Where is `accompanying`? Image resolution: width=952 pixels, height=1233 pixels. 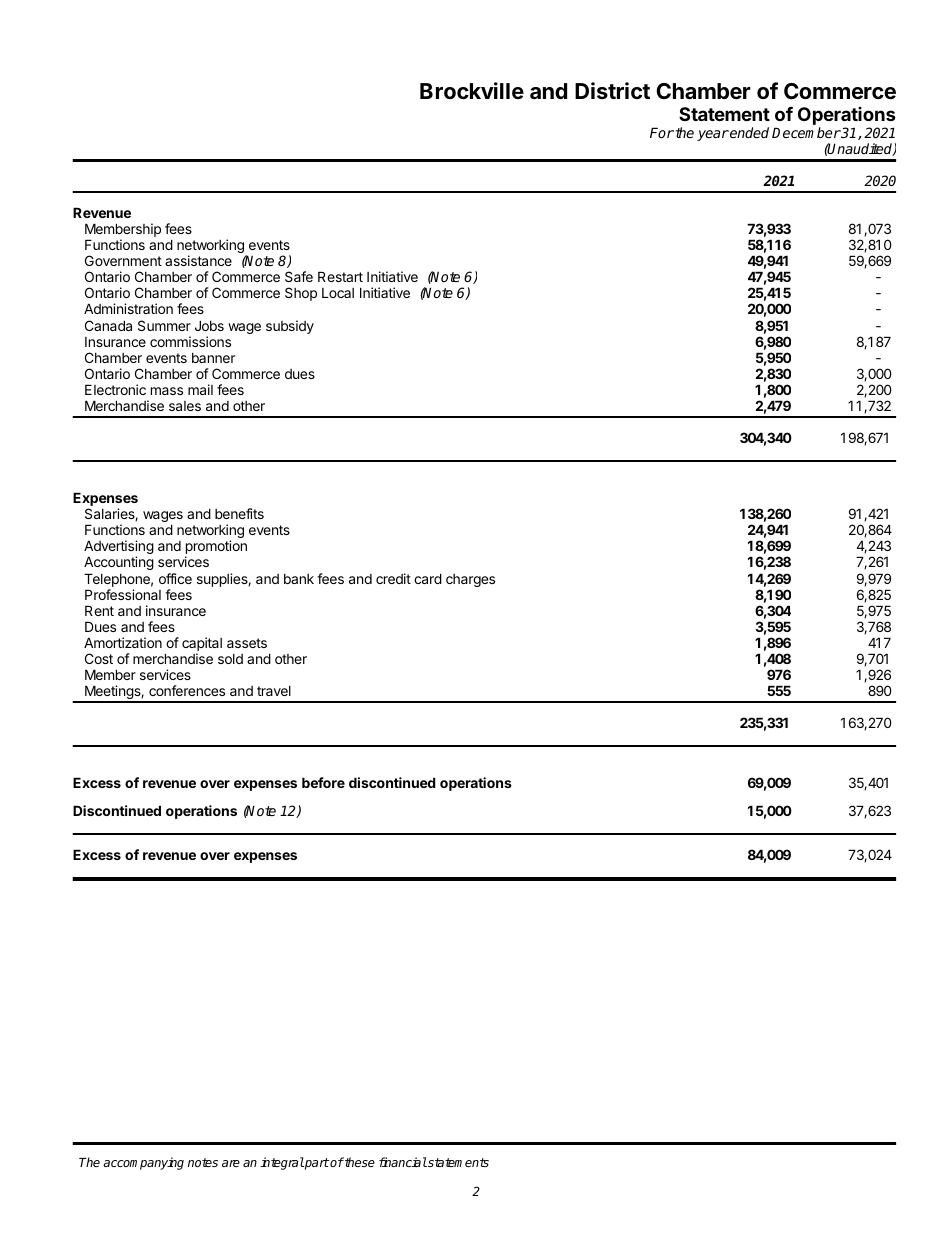 accompanying is located at coordinates (143, 1163).
